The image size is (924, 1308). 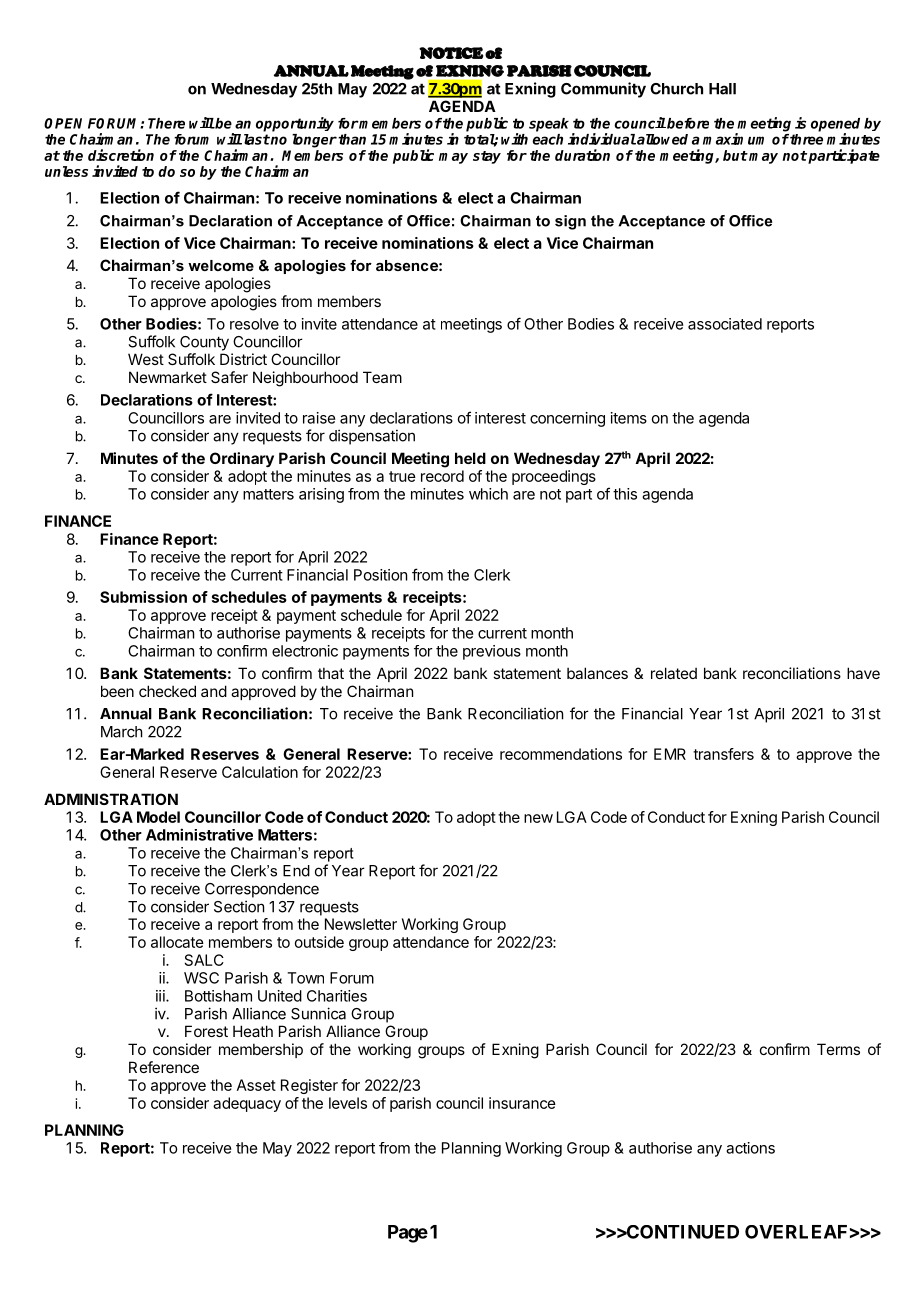 I want to click on NOTICE, so click(x=451, y=53).
